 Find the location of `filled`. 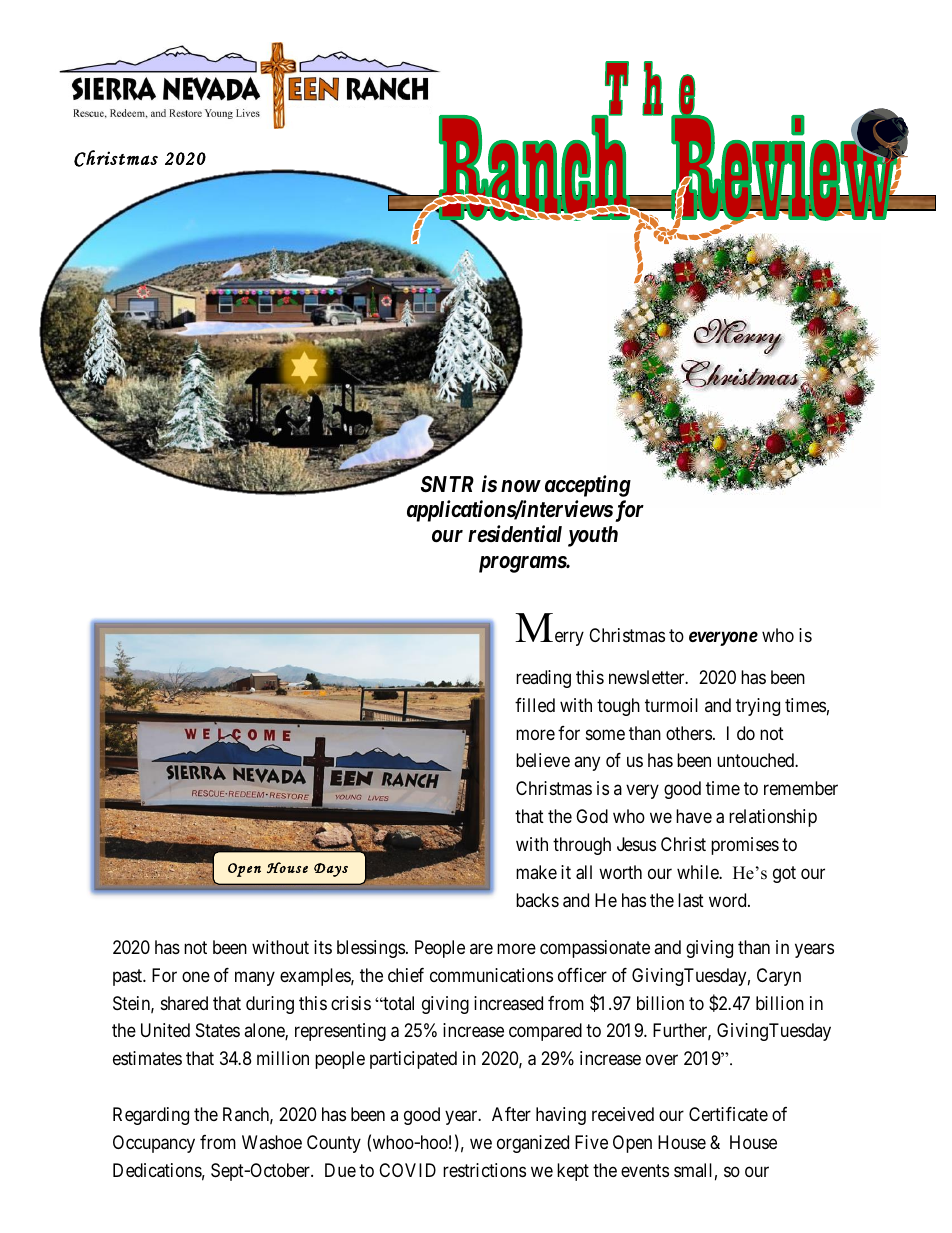

filled is located at coordinates (535, 705).
